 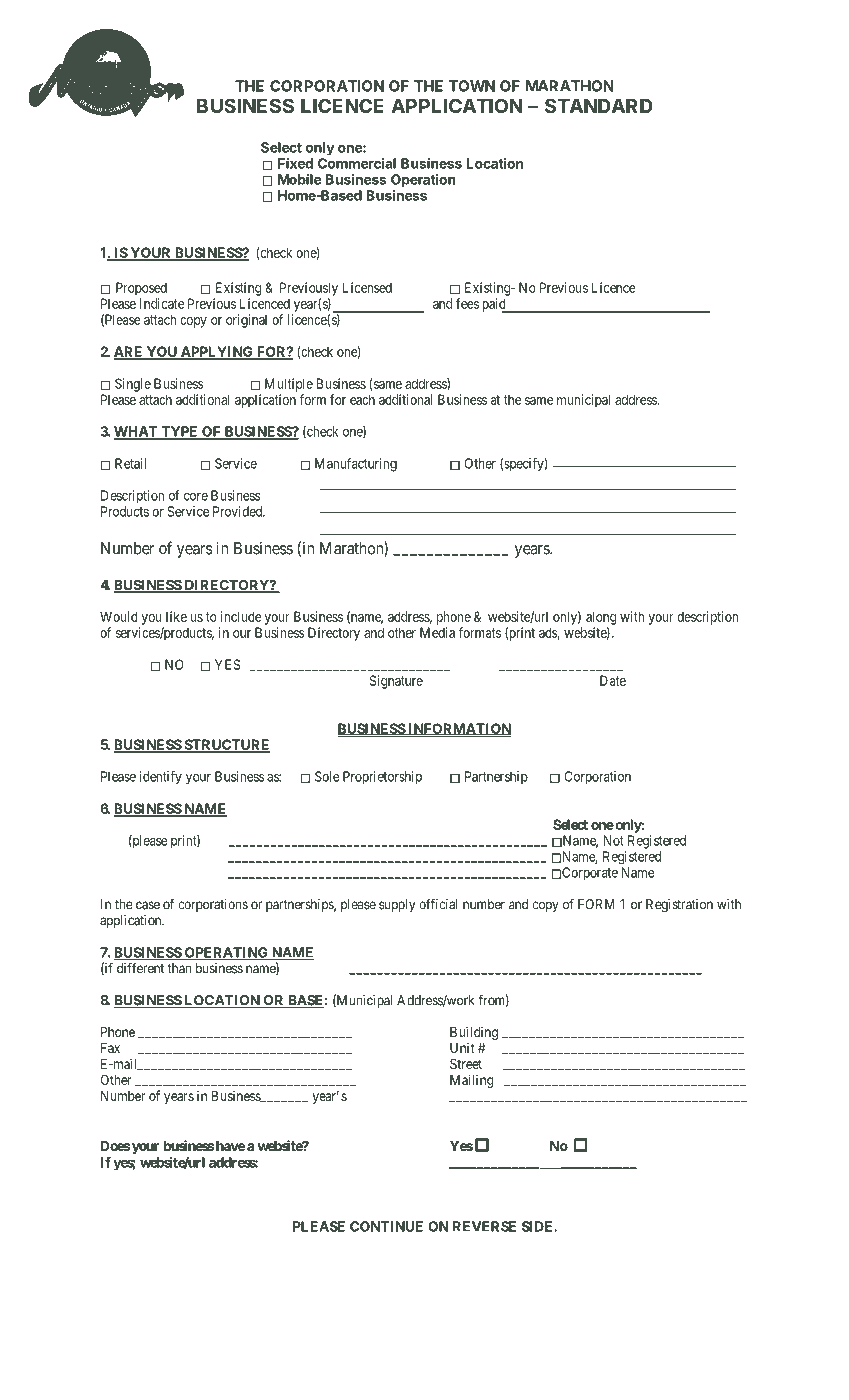 I want to click on have, so click(x=229, y=1146).
